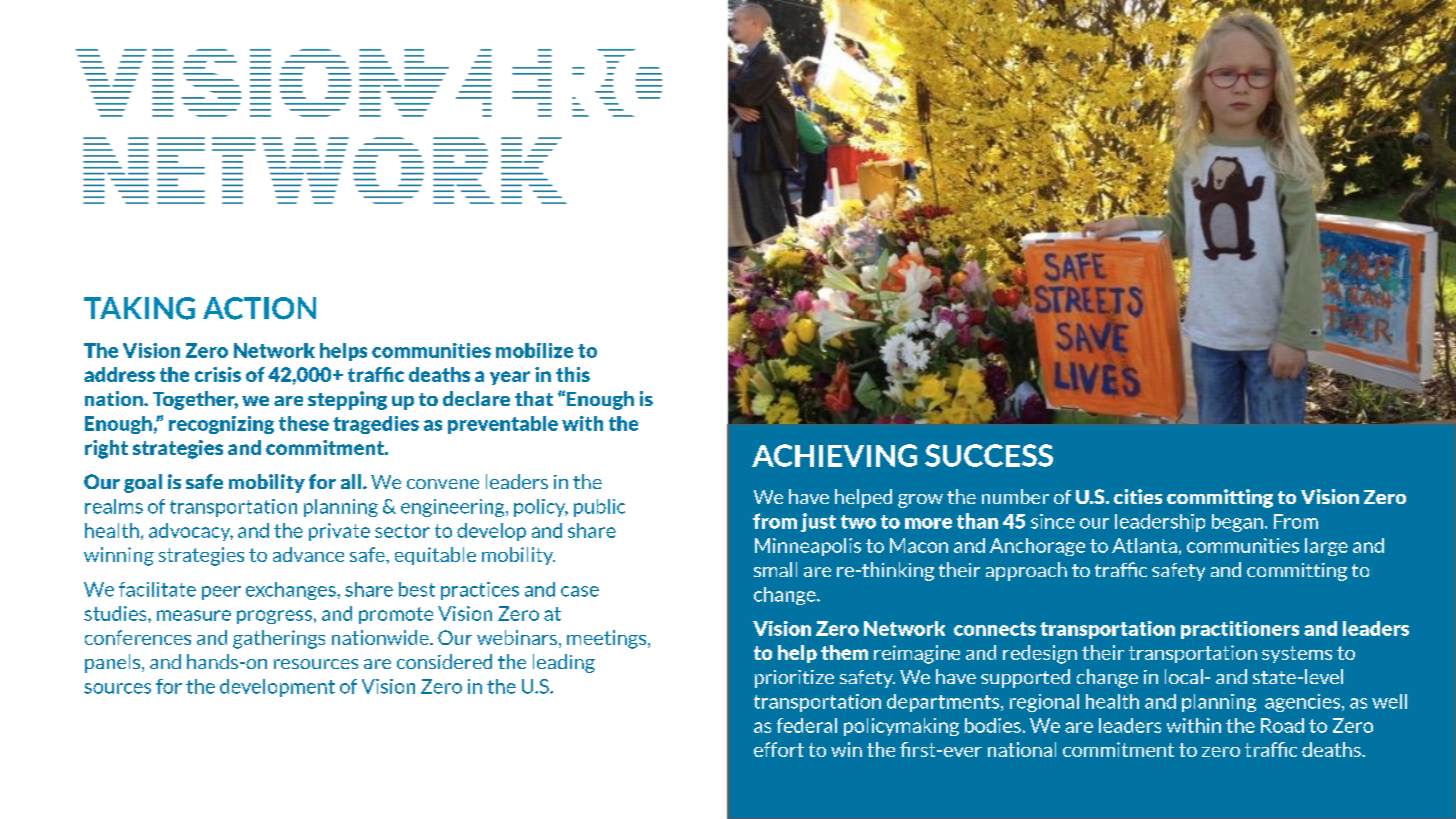 The width and height of the screenshot is (1456, 819). I want to click on meetings, so click(608, 639).
